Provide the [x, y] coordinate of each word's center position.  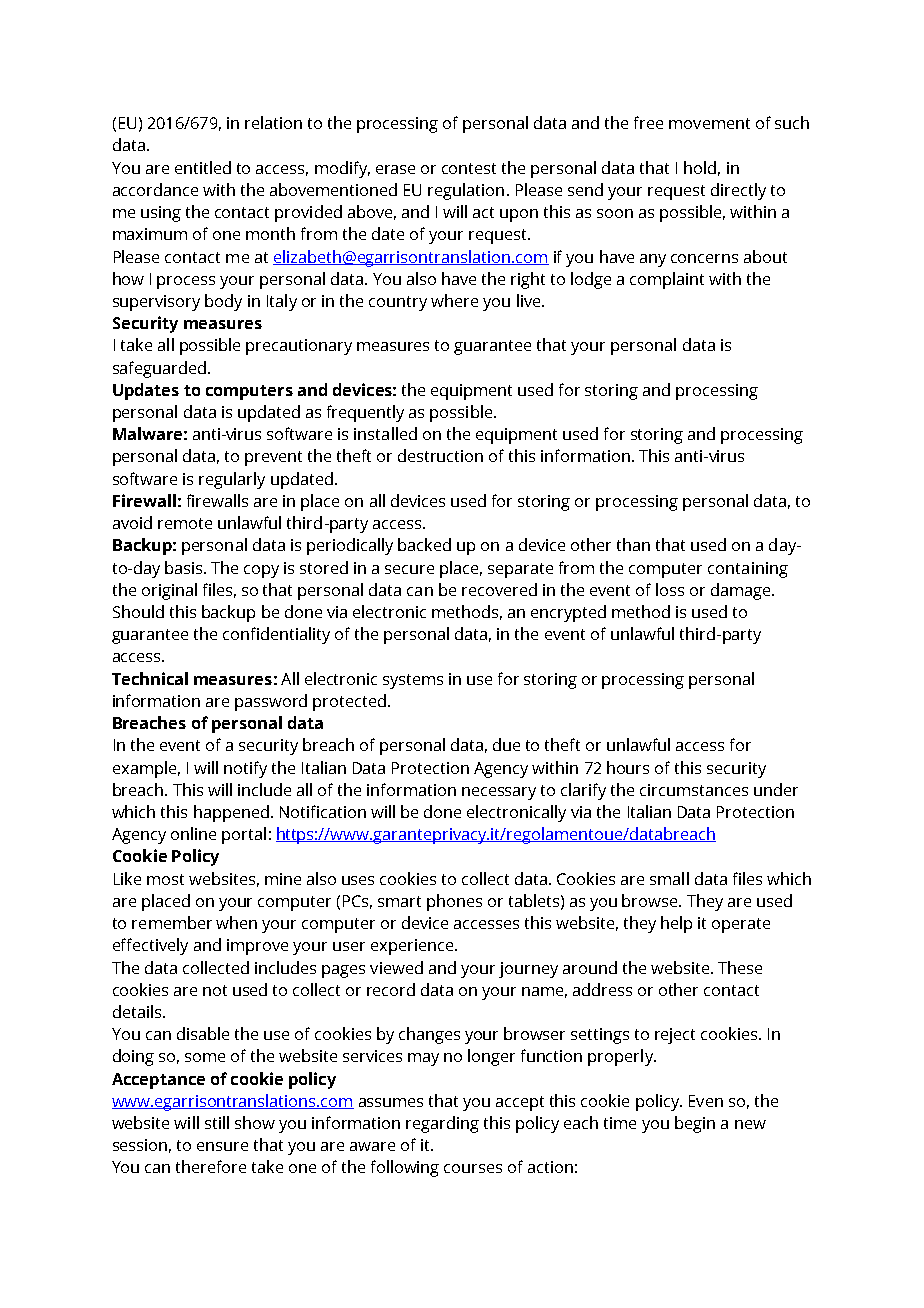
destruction [440, 455]
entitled [203, 167]
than [633, 544]
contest [469, 168]
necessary [499, 793]
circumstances [694, 790]
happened [231, 813]
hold [700, 167]
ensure [222, 1146]
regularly [232, 480]
